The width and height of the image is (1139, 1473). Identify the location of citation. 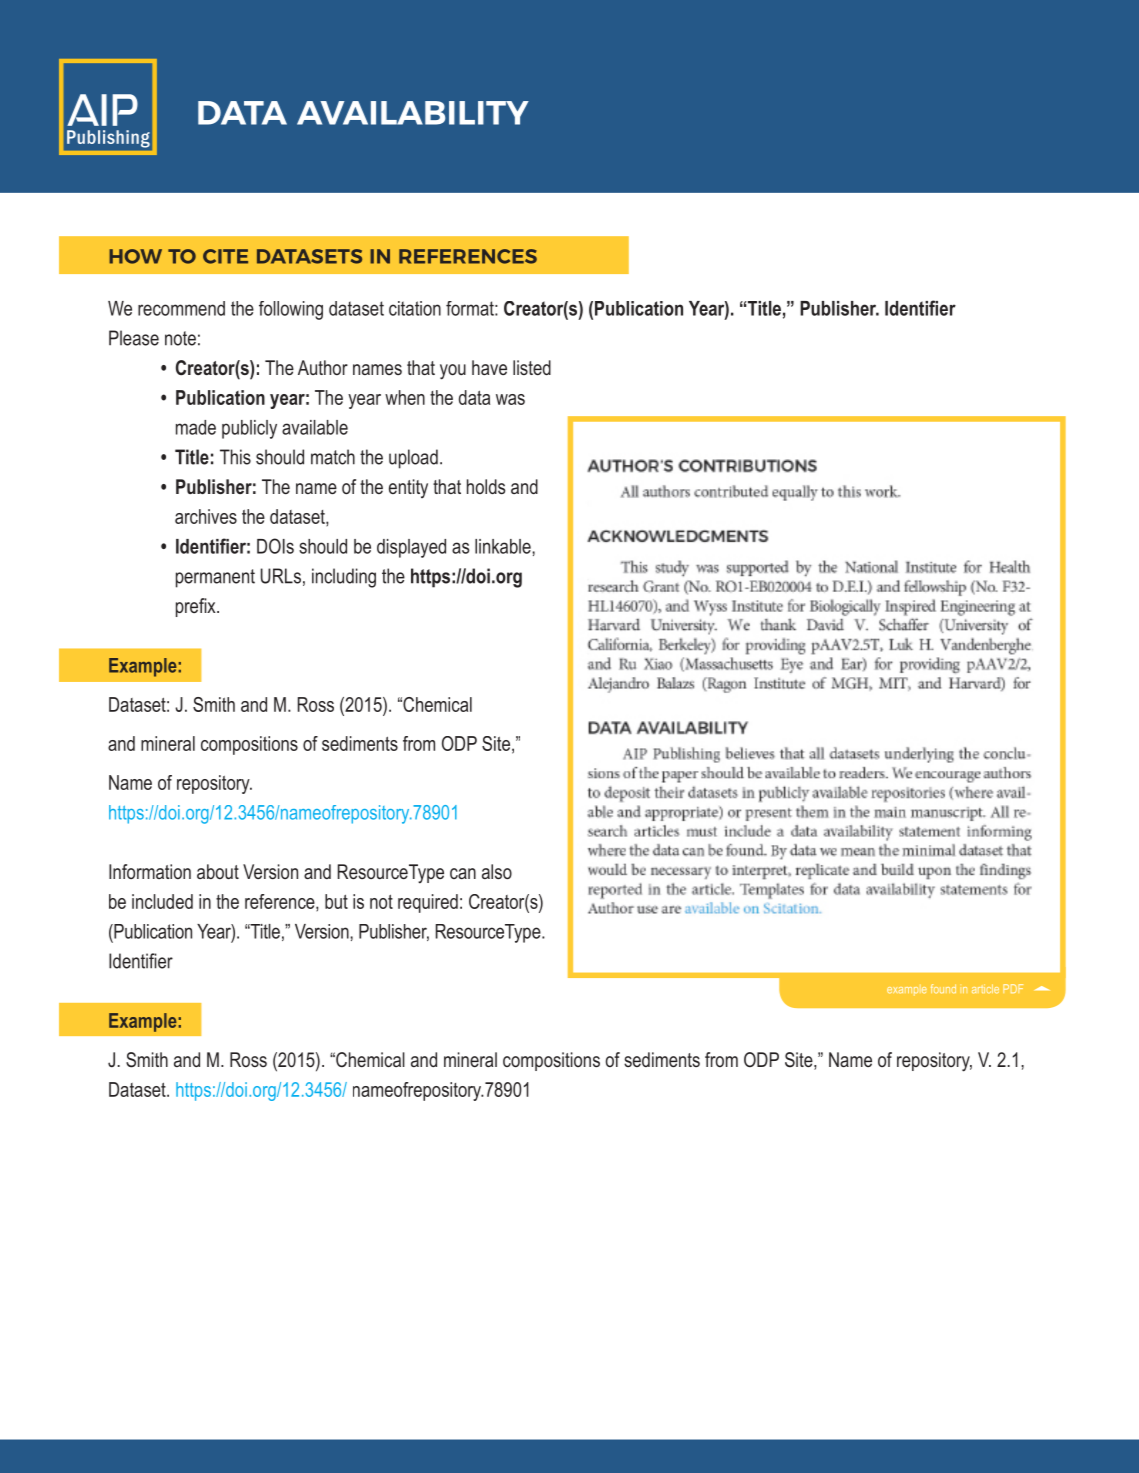
(415, 308).
